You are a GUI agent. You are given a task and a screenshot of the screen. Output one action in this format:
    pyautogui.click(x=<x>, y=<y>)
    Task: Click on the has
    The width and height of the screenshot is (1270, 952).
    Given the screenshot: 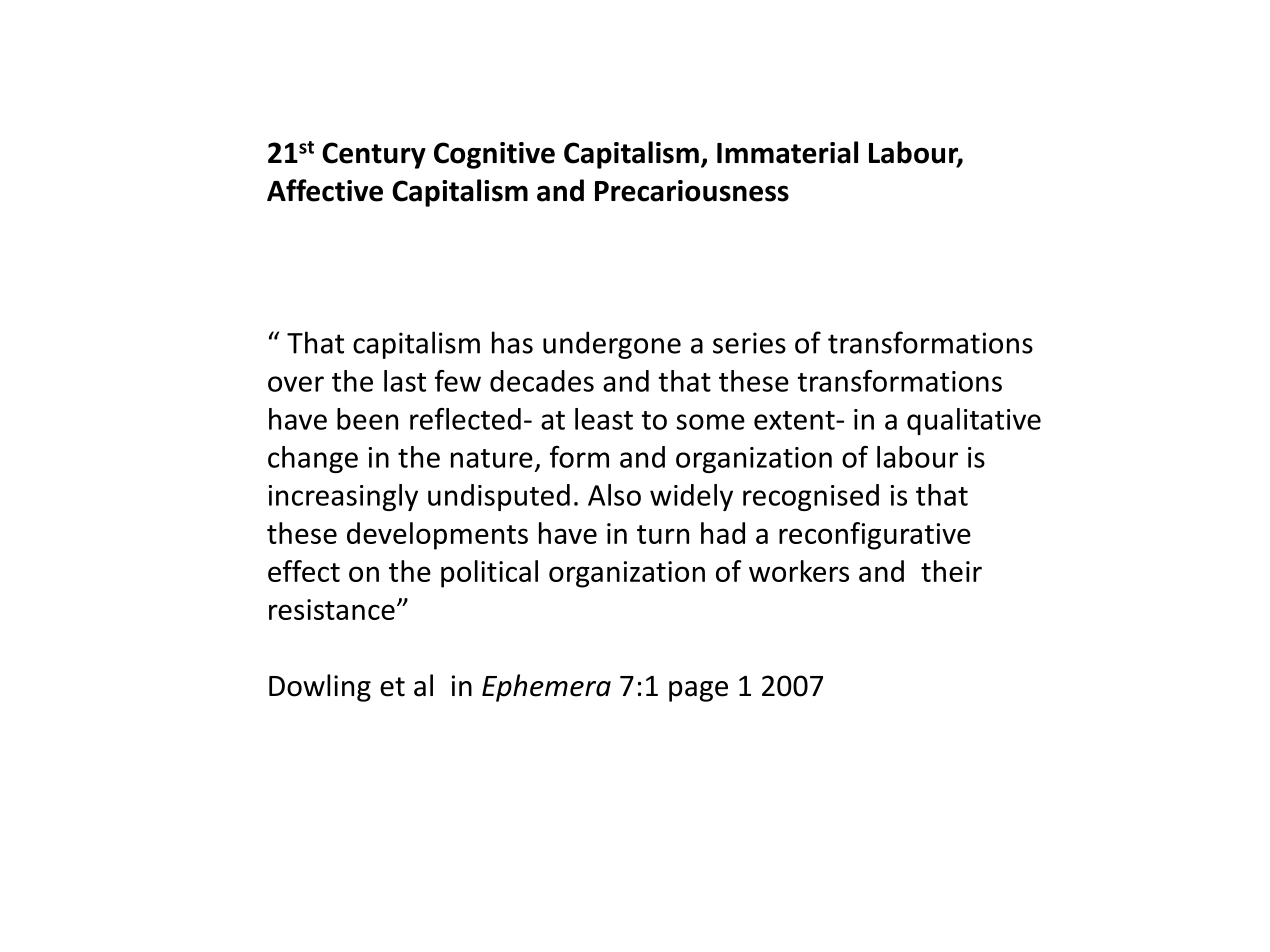 What is the action you would take?
    pyautogui.click(x=512, y=342)
